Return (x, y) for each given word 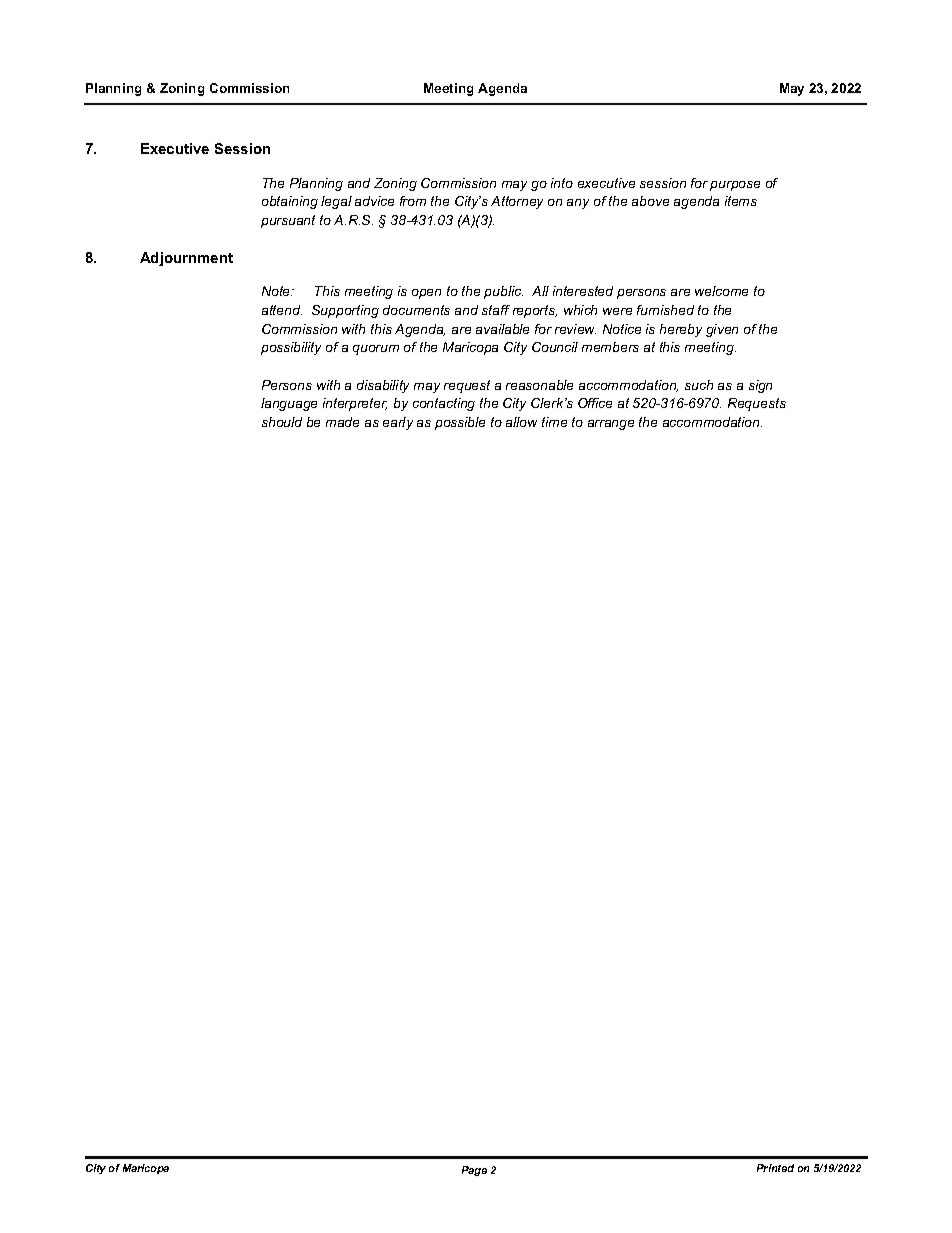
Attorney (517, 202)
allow (521, 422)
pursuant (288, 221)
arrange (611, 425)
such (699, 385)
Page (474, 1171)
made (342, 422)
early (398, 423)
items (741, 201)
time (554, 422)
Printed (775, 1168)
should (282, 422)
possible (460, 423)
